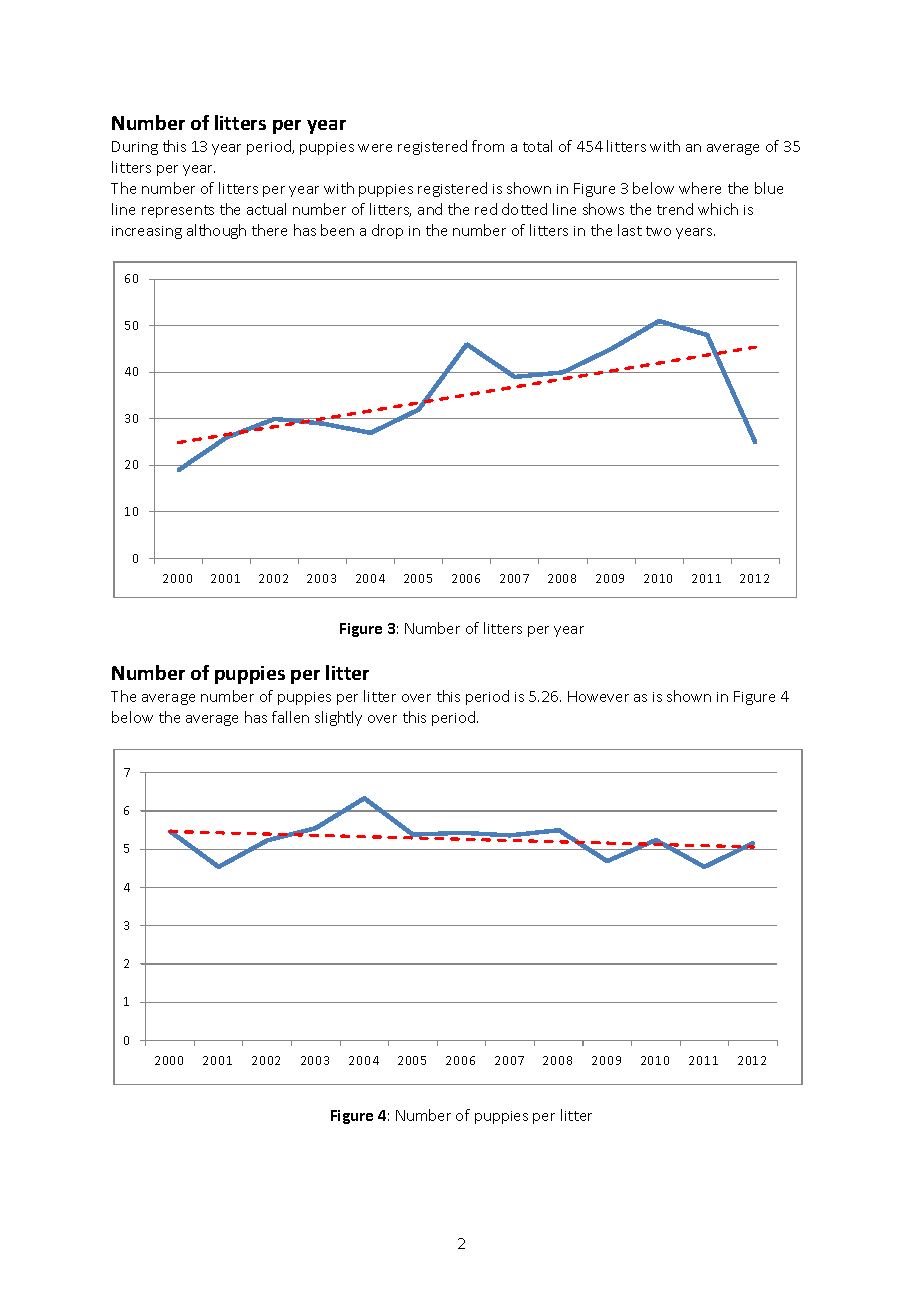  What do you see at coordinates (658, 231) in the screenshot?
I see `two` at bounding box center [658, 231].
